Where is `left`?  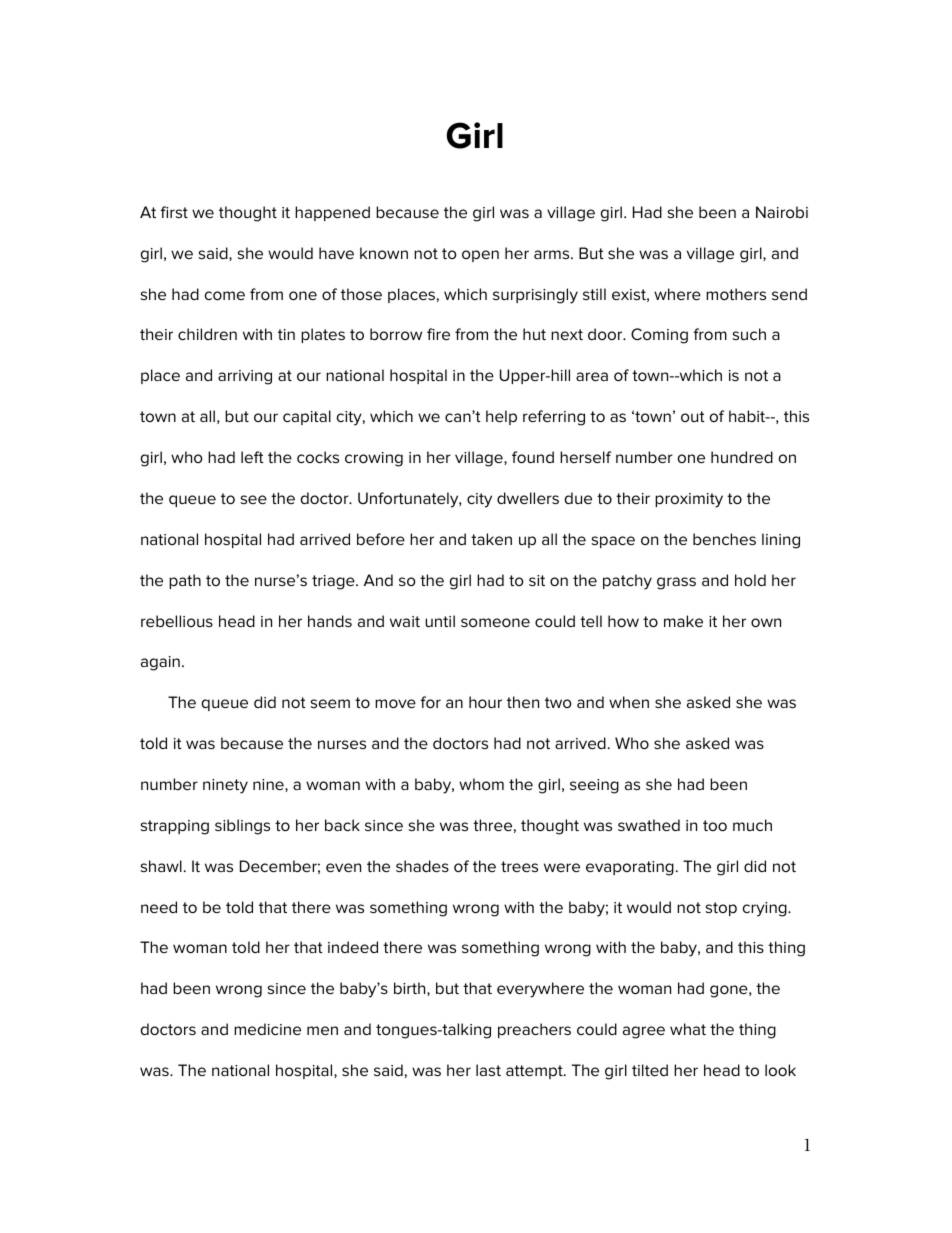 left is located at coordinates (252, 457).
